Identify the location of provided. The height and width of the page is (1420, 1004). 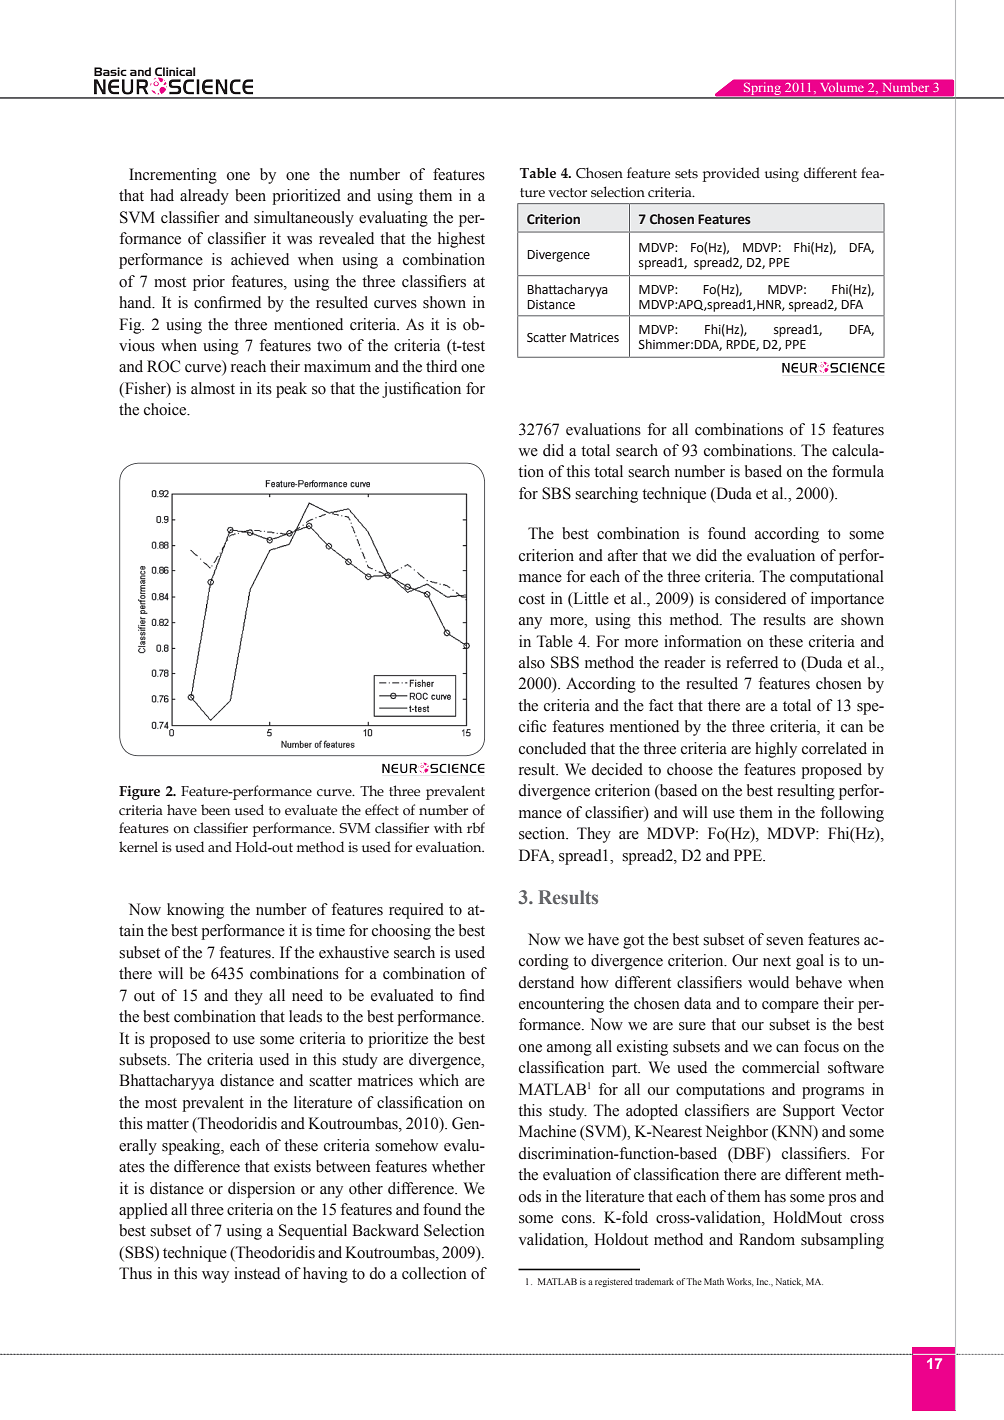
(731, 174).
